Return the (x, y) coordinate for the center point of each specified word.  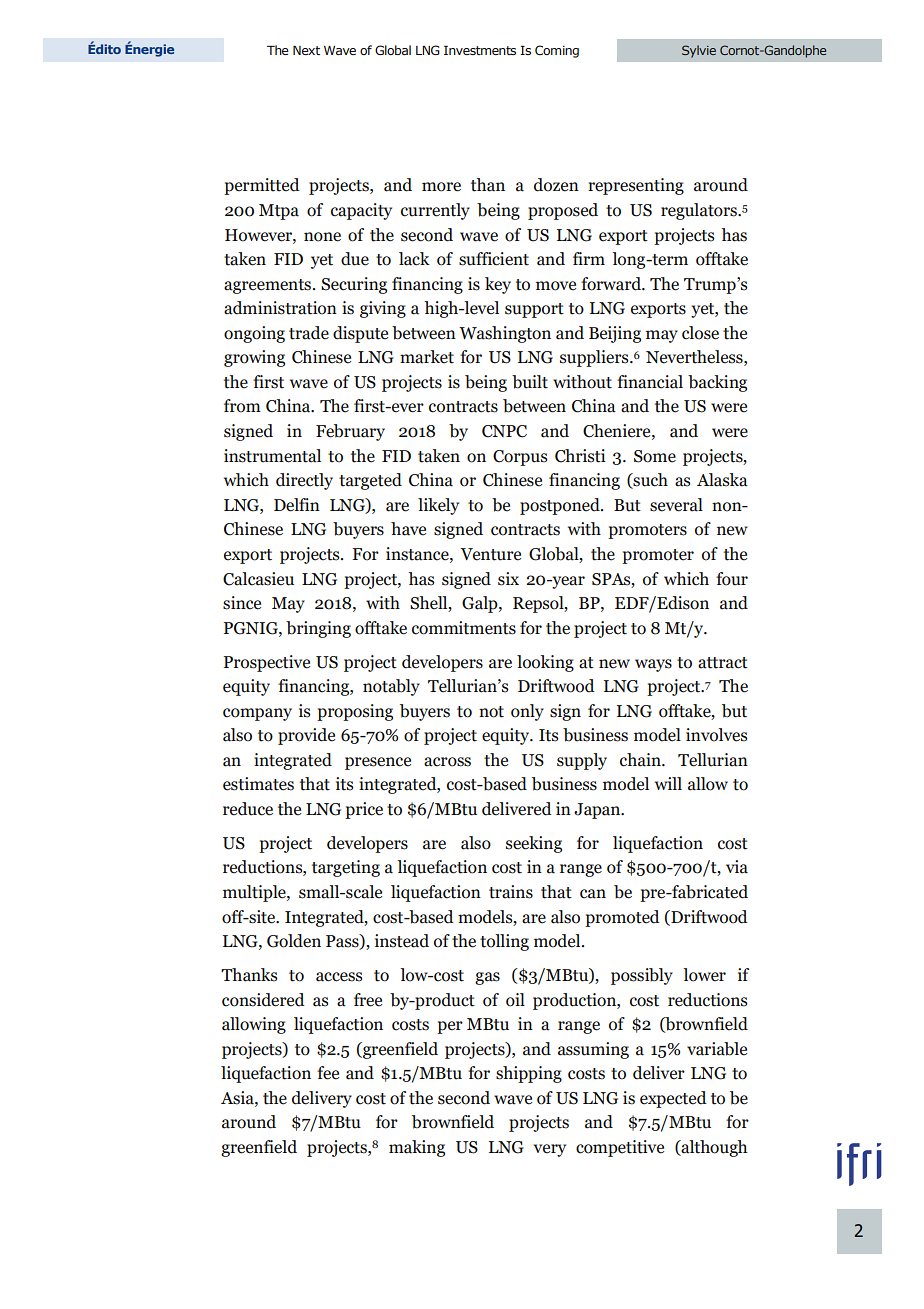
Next (306, 50)
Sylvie (699, 51)
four (732, 579)
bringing (318, 629)
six (508, 579)
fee (328, 1073)
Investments (480, 50)
